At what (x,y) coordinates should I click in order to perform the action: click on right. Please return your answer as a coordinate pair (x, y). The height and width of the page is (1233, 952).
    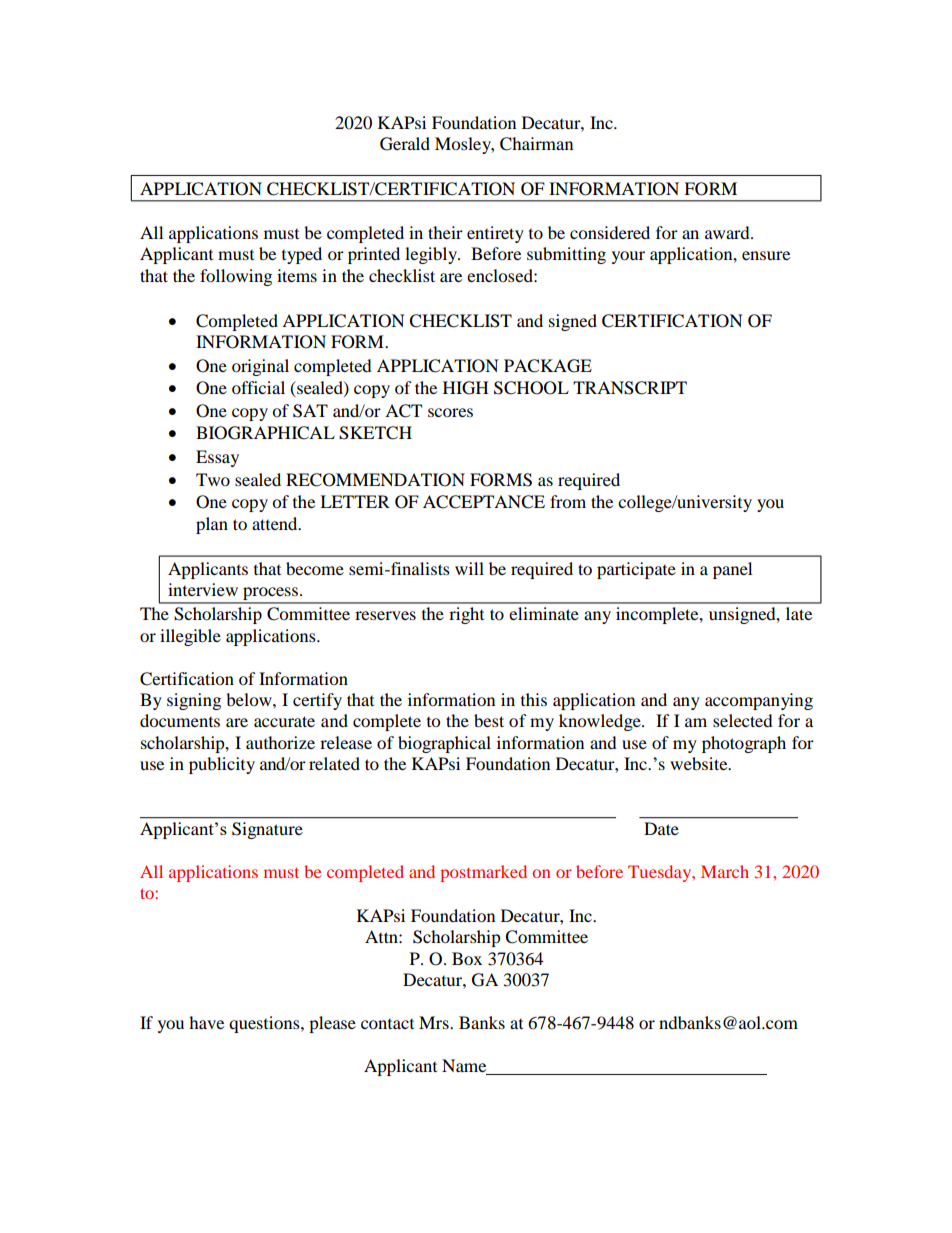
    Looking at the image, I should click on (466, 615).
